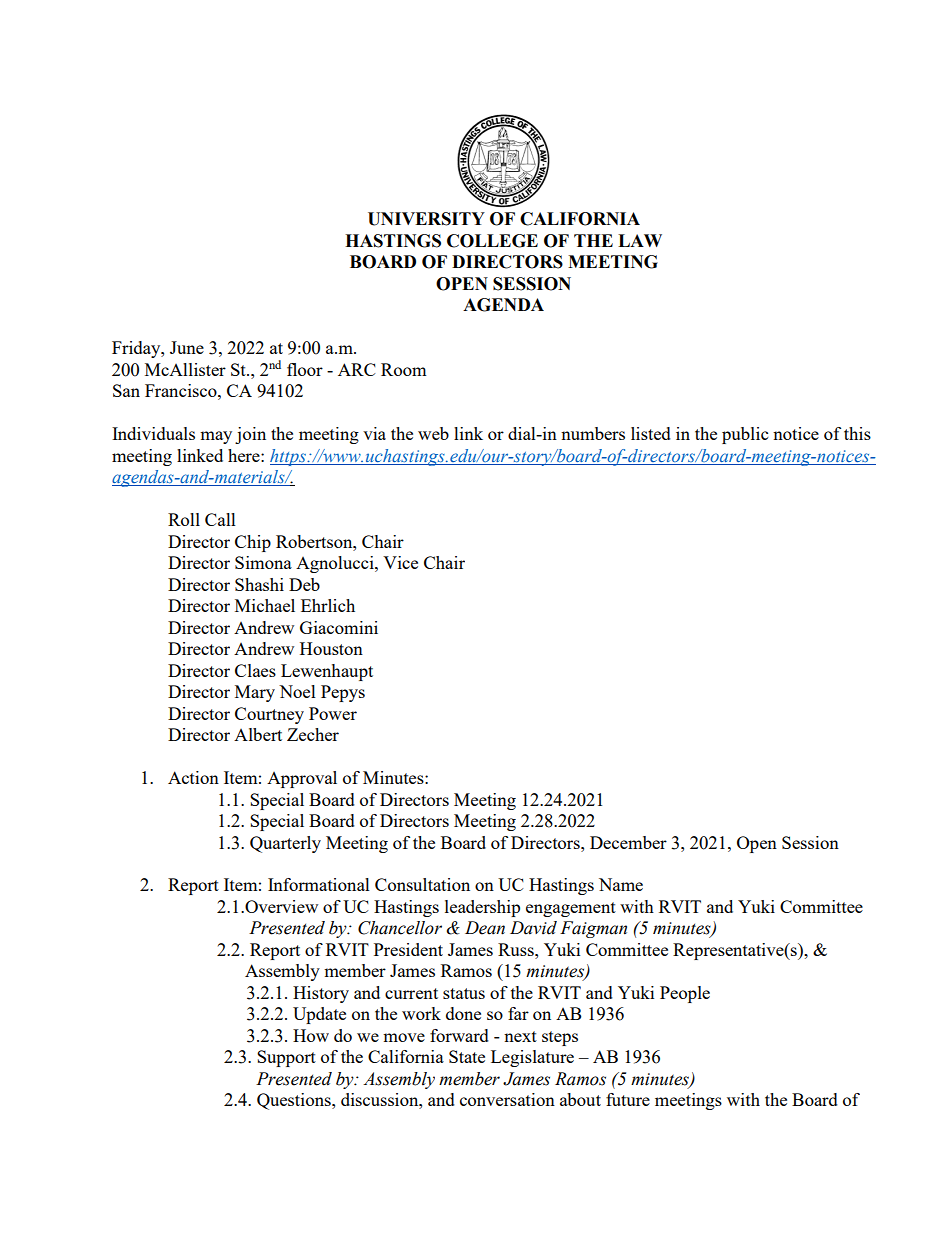  What do you see at coordinates (216, 437) in the screenshot?
I see `may` at bounding box center [216, 437].
